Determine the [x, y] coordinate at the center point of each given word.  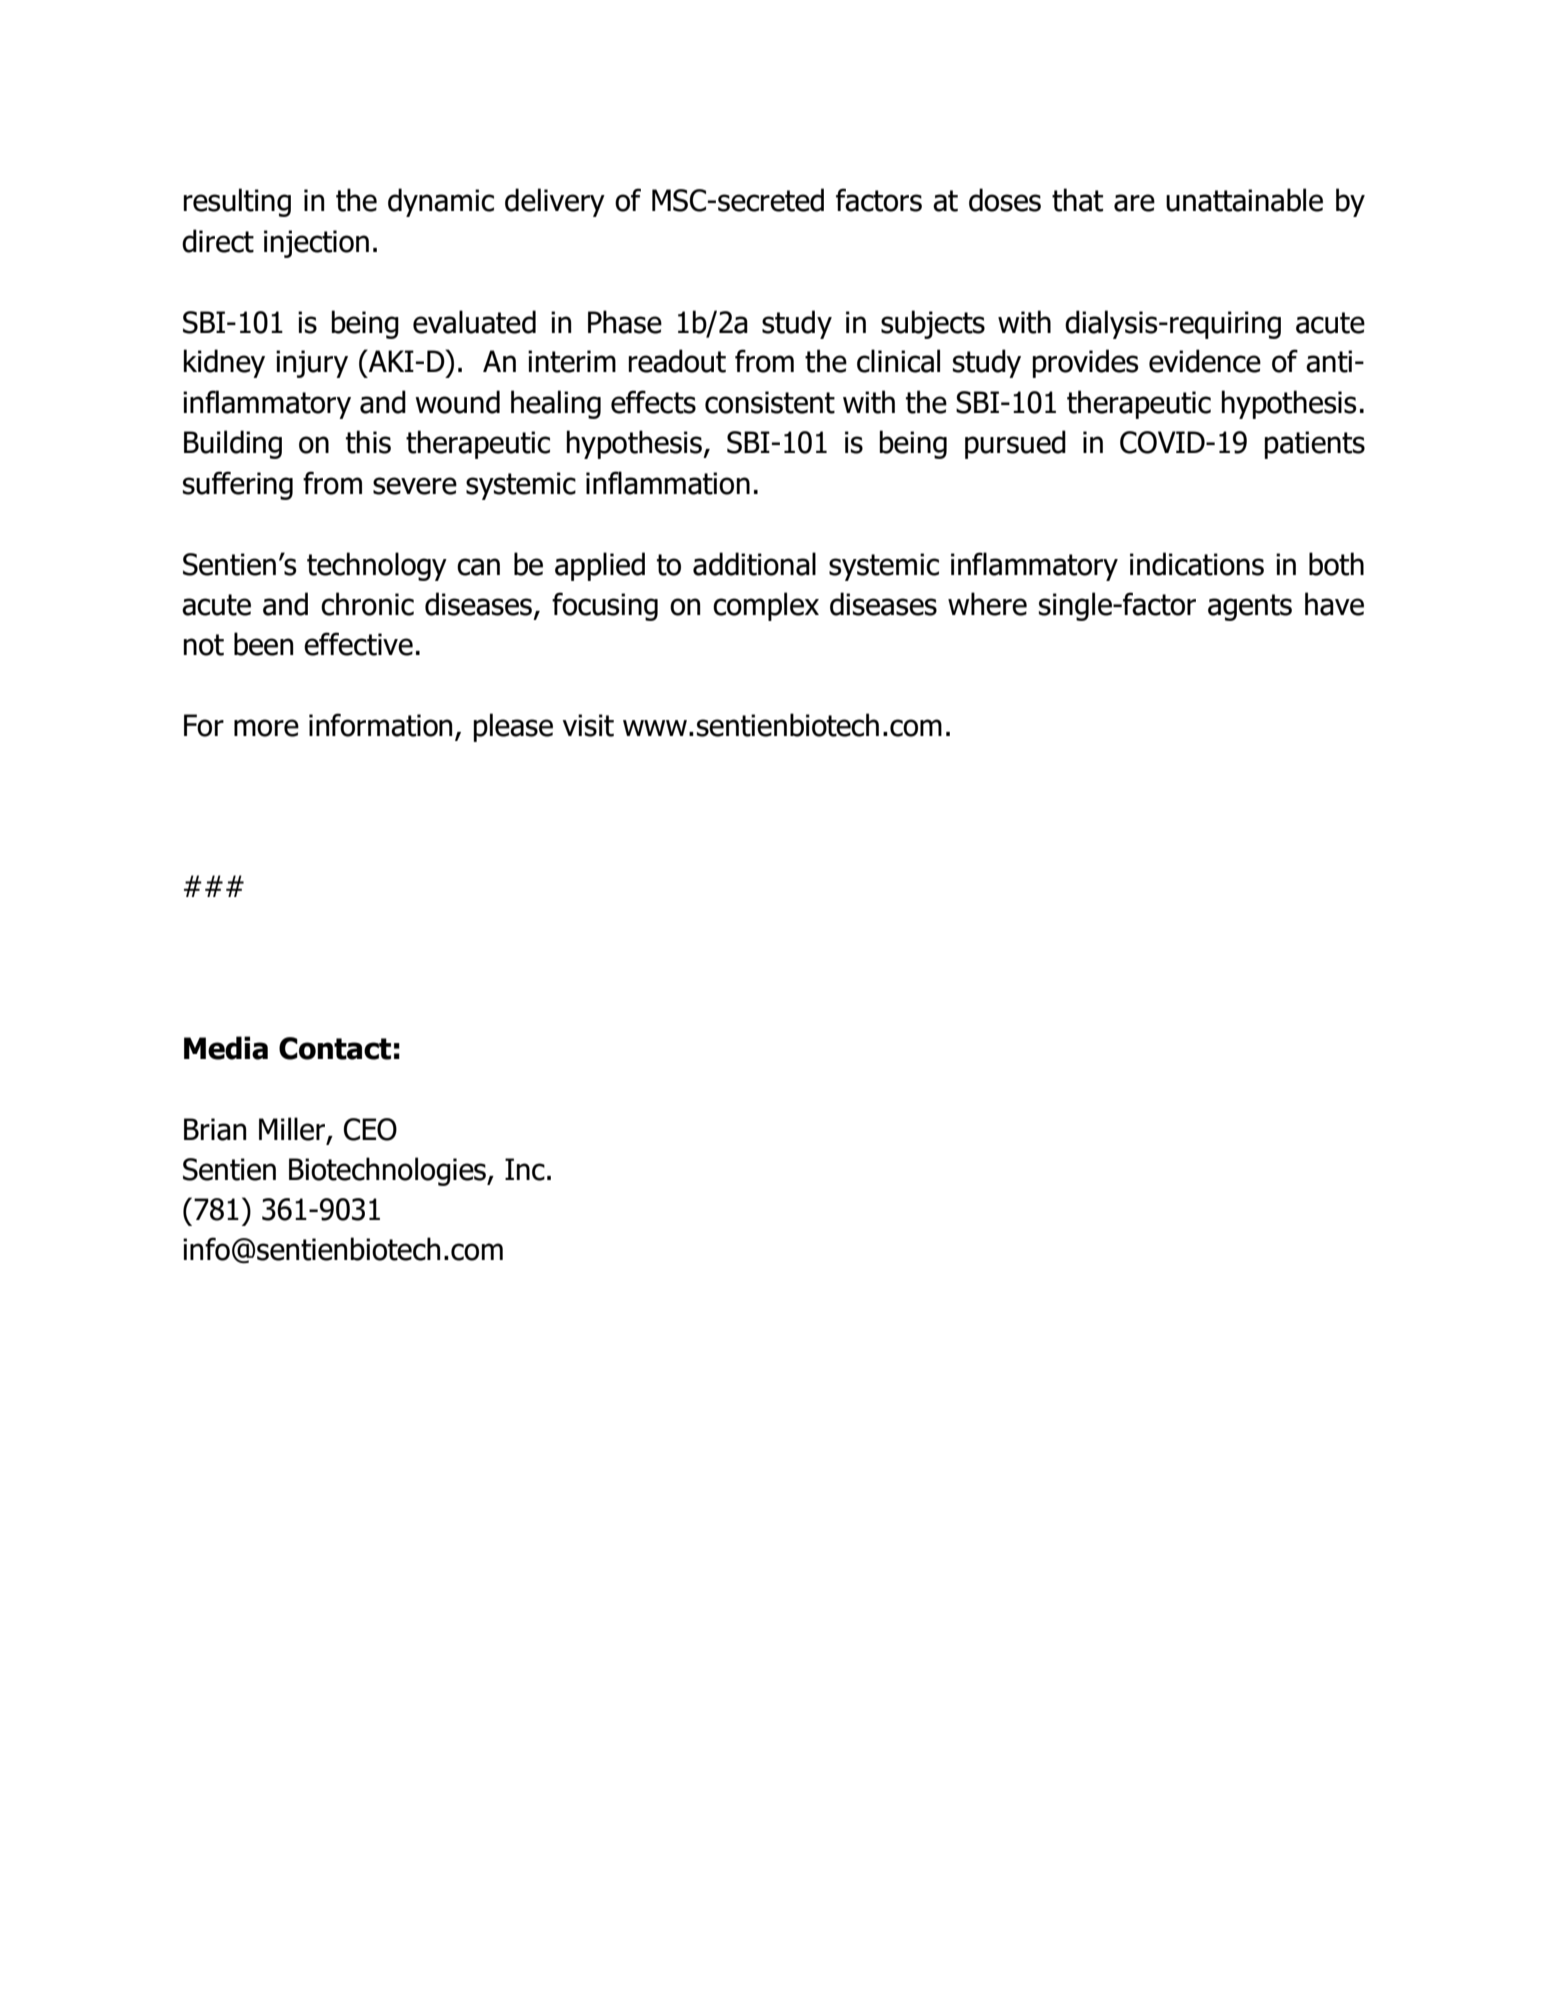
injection [316, 244]
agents [1250, 607]
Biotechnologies [388, 1171]
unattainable [1244, 200]
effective [358, 644]
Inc [525, 1169]
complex [766, 606]
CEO [370, 1129]
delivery [555, 202]
